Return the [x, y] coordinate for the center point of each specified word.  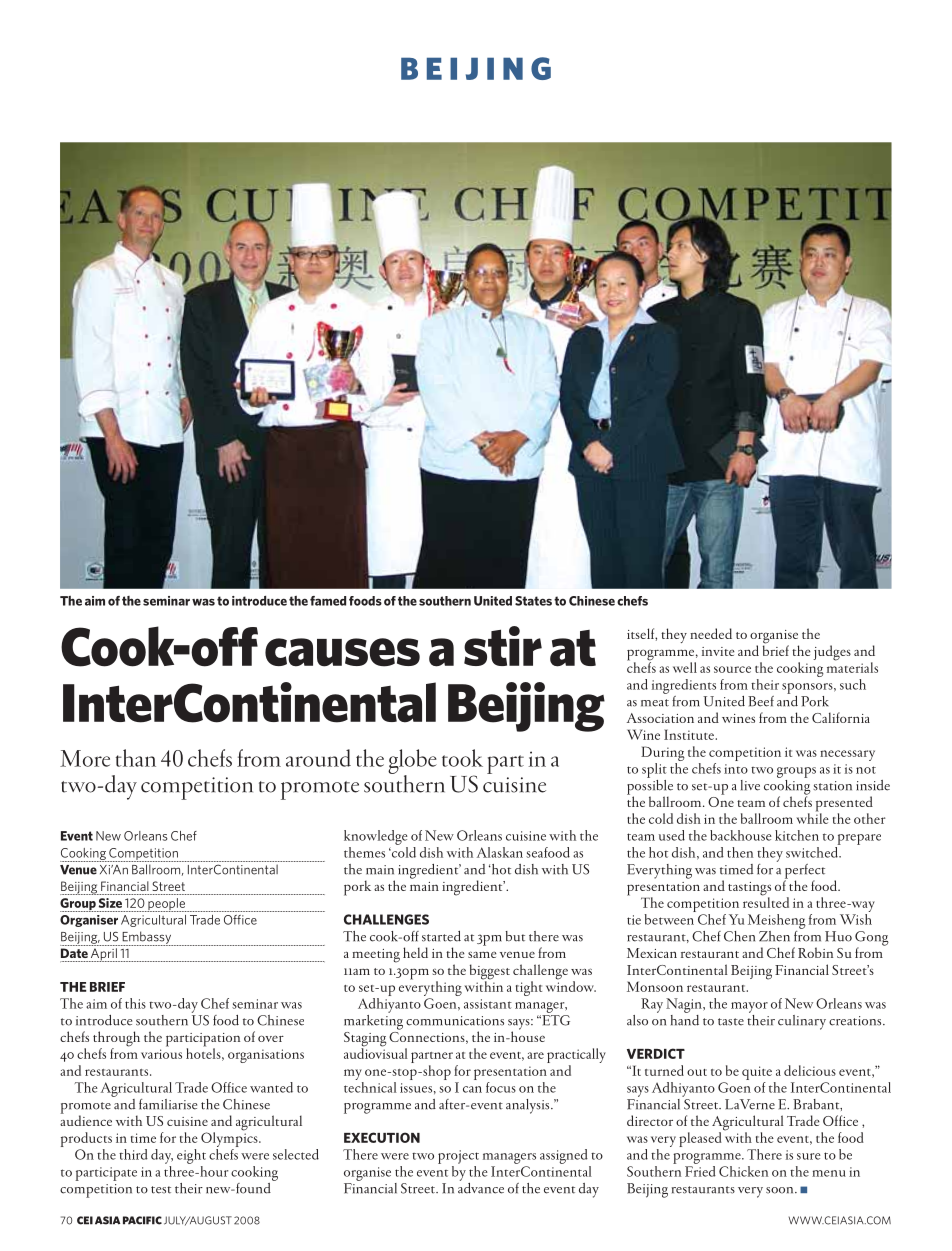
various [161, 1054]
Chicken [743, 1171]
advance [481, 1187]
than [136, 758]
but [515, 936]
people [166, 905]
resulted [766, 901]
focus [501, 1087]
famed [328, 601]
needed [711, 633]
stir [503, 646]
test [161, 1190]
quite [757, 1073]
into [736, 769]
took [462, 758]
